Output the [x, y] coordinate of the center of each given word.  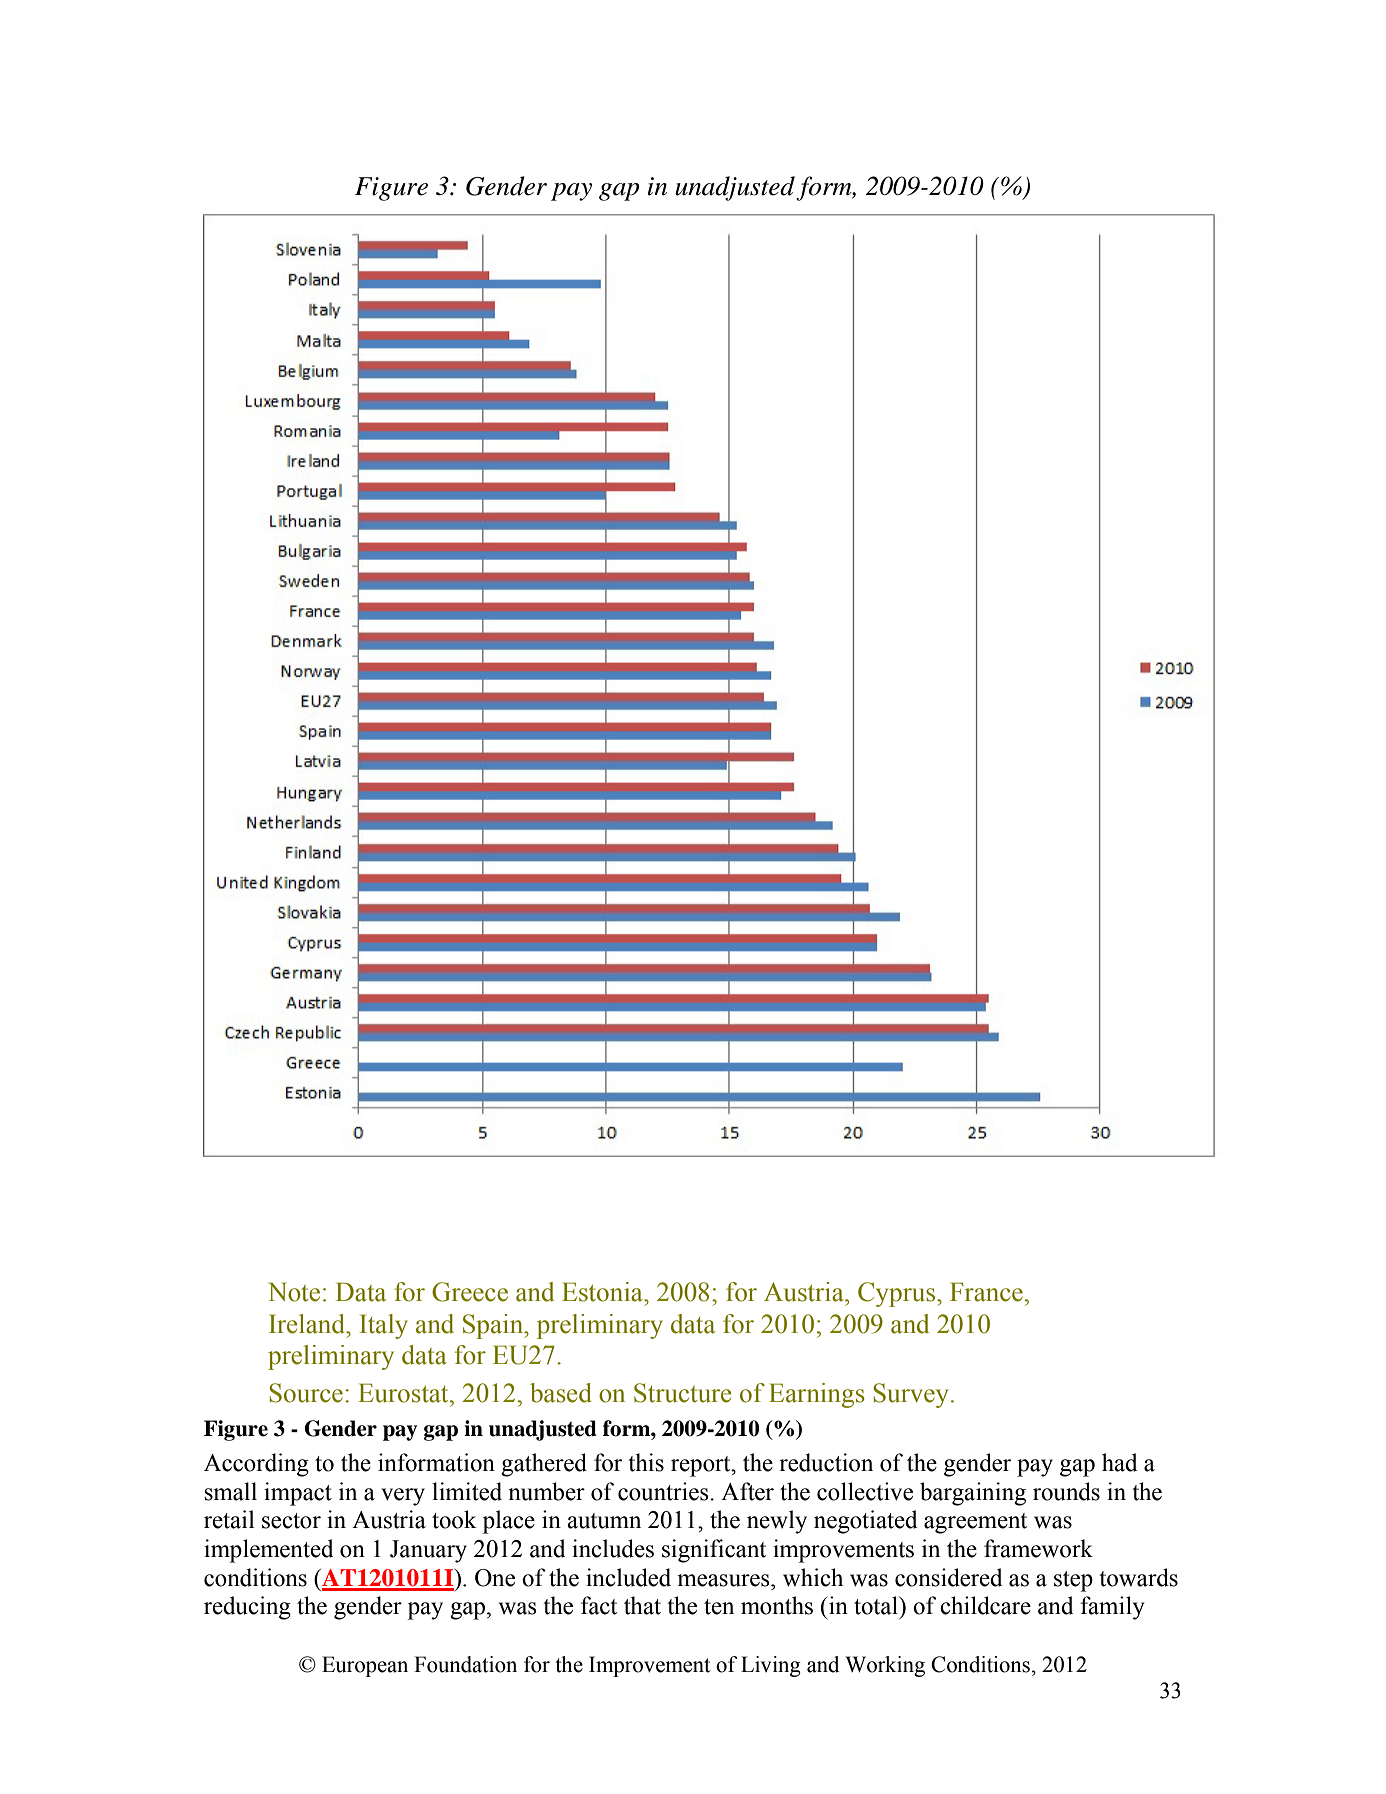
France [986, 1292]
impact [298, 1494]
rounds [1066, 1491]
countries [664, 1491]
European [365, 1666]
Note [294, 1292]
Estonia [603, 1292]
